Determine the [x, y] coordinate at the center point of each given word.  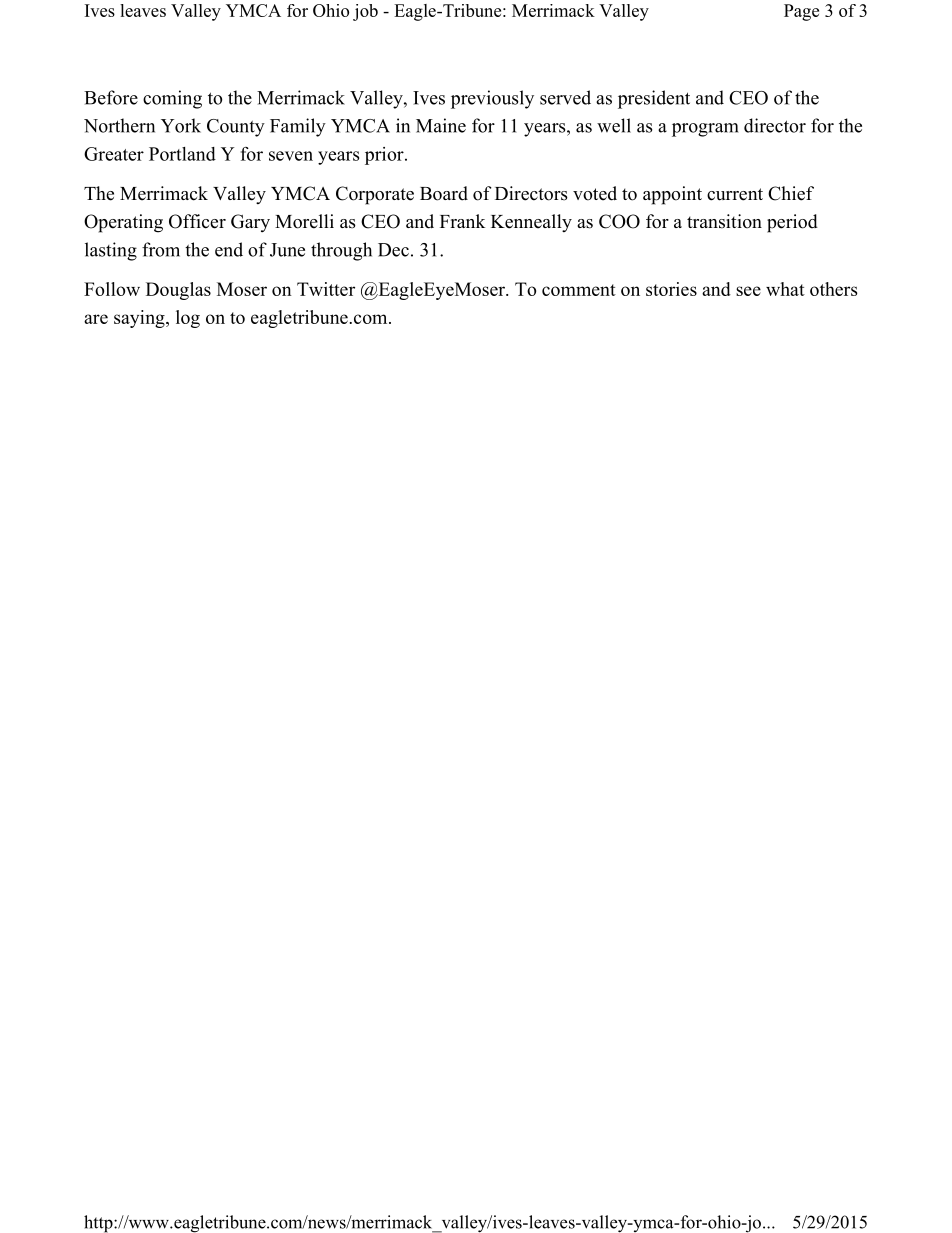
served [565, 97]
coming [172, 99]
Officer [197, 221]
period [792, 223]
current [735, 194]
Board [444, 193]
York [181, 125]
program [705, 130]
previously [492, 99]
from [161, 249]
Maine [441, 125]
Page [801, 12]
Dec [393, 250]
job [365, 12]
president [654, 99]
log [188, 319]
